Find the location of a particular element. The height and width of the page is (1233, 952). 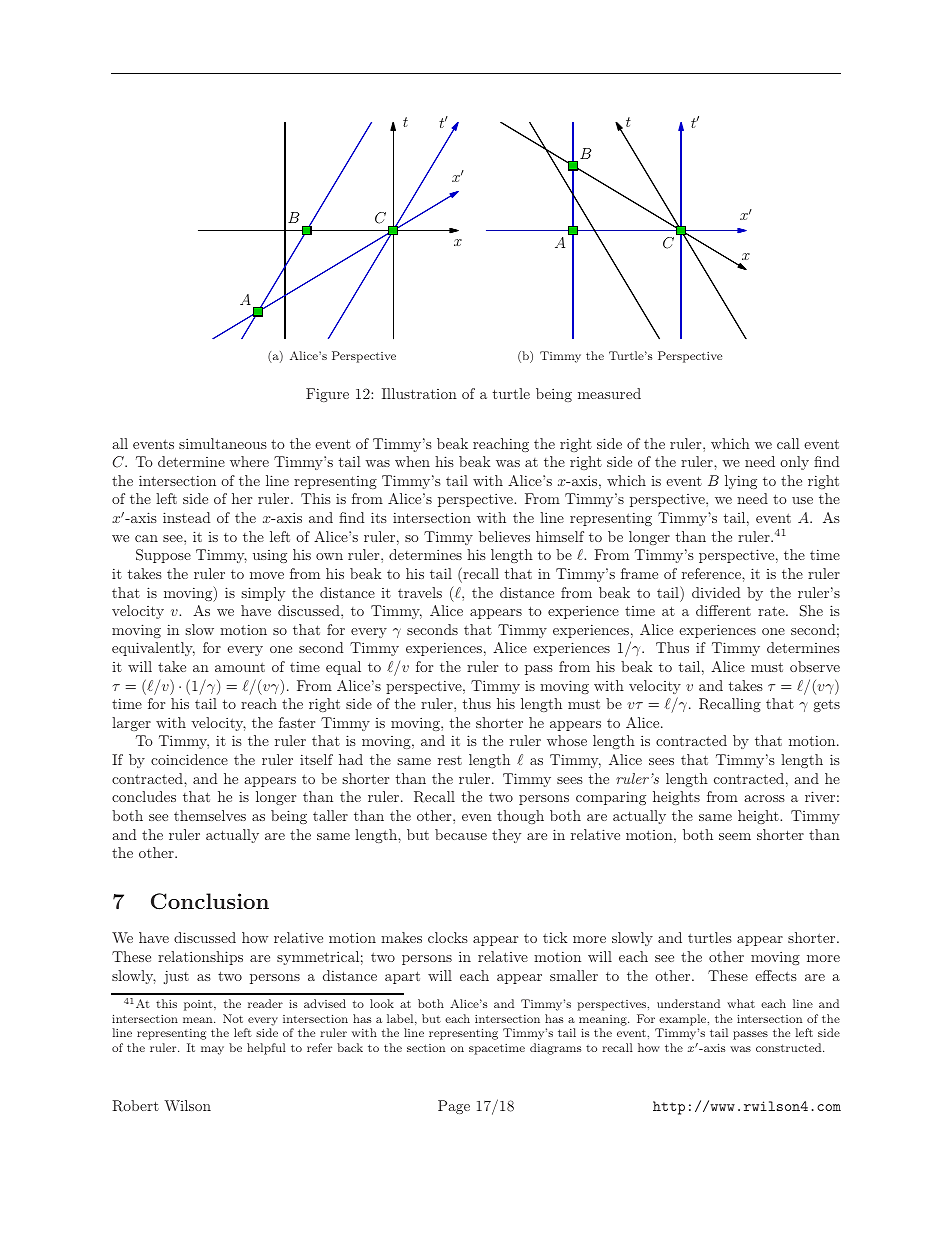

travels is located at coordinates (420, 592).
